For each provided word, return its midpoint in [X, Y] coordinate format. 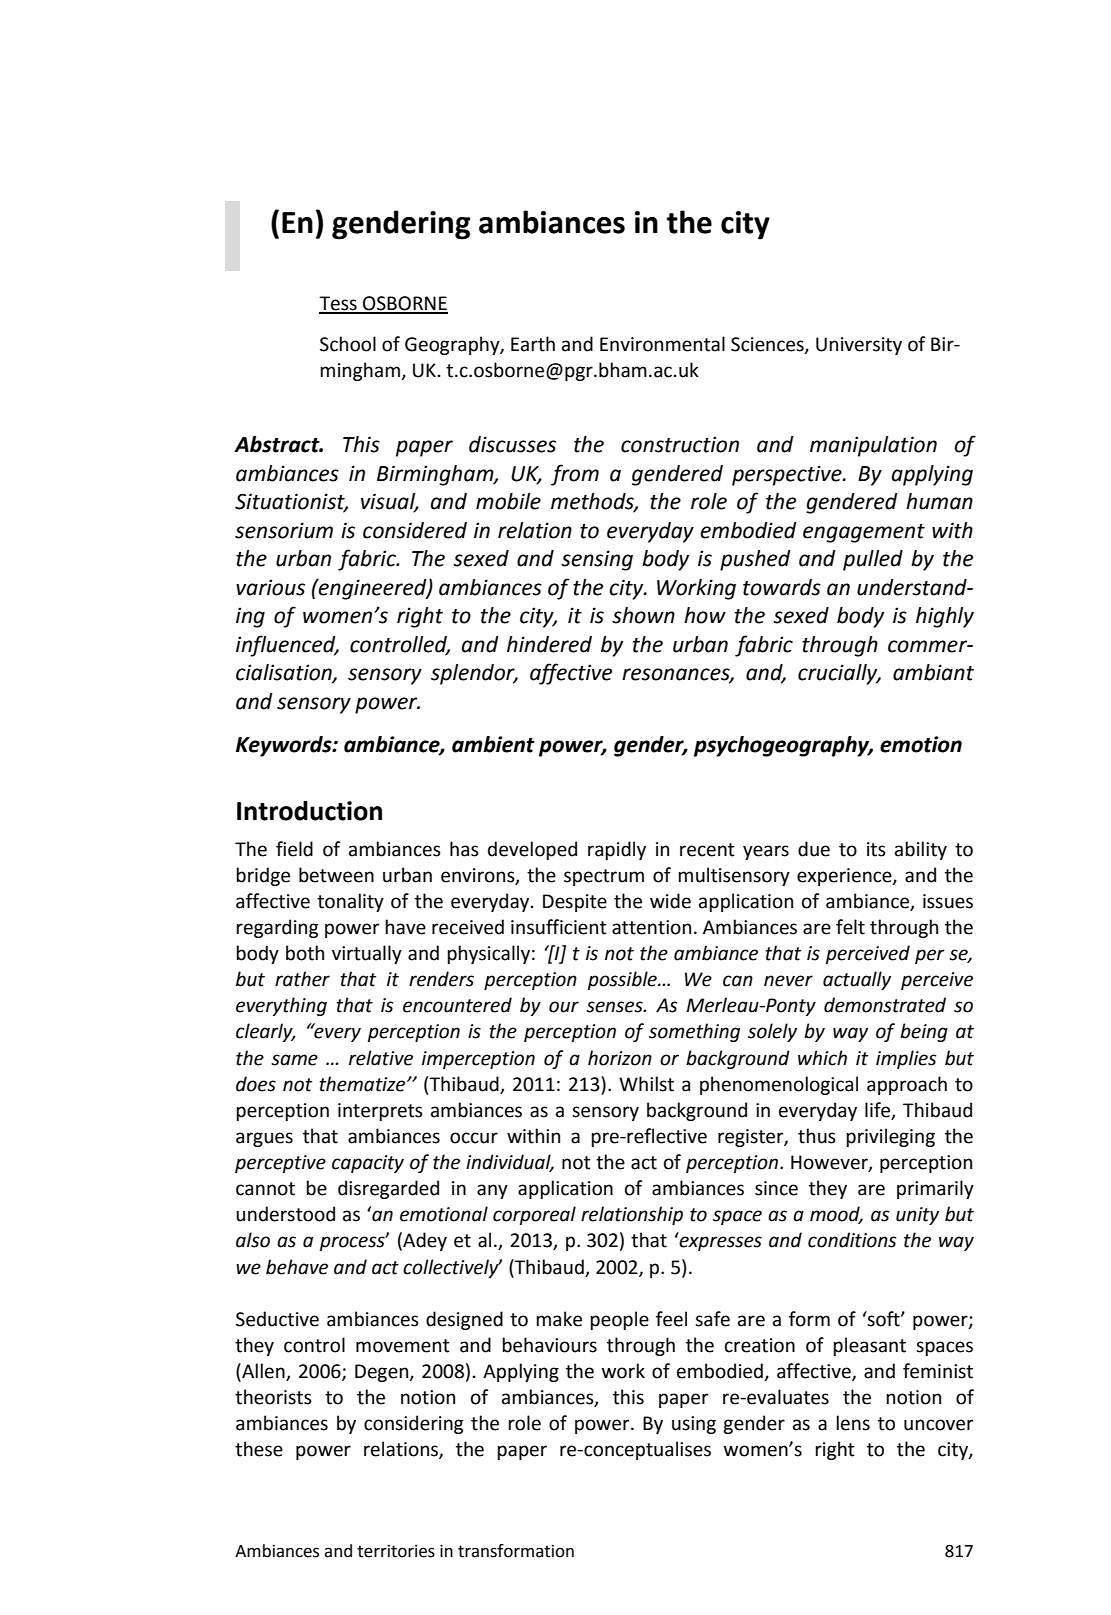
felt [850, 927]
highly [945, 617]
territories [396, 1551]
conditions [852, 1240]
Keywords [285, 746]
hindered [549, 644]
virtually [367, 954]
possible [623, 980]
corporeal [534, 1215]
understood [285, 1214]
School [348, 344]
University [859, 346]
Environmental [662, 344]
